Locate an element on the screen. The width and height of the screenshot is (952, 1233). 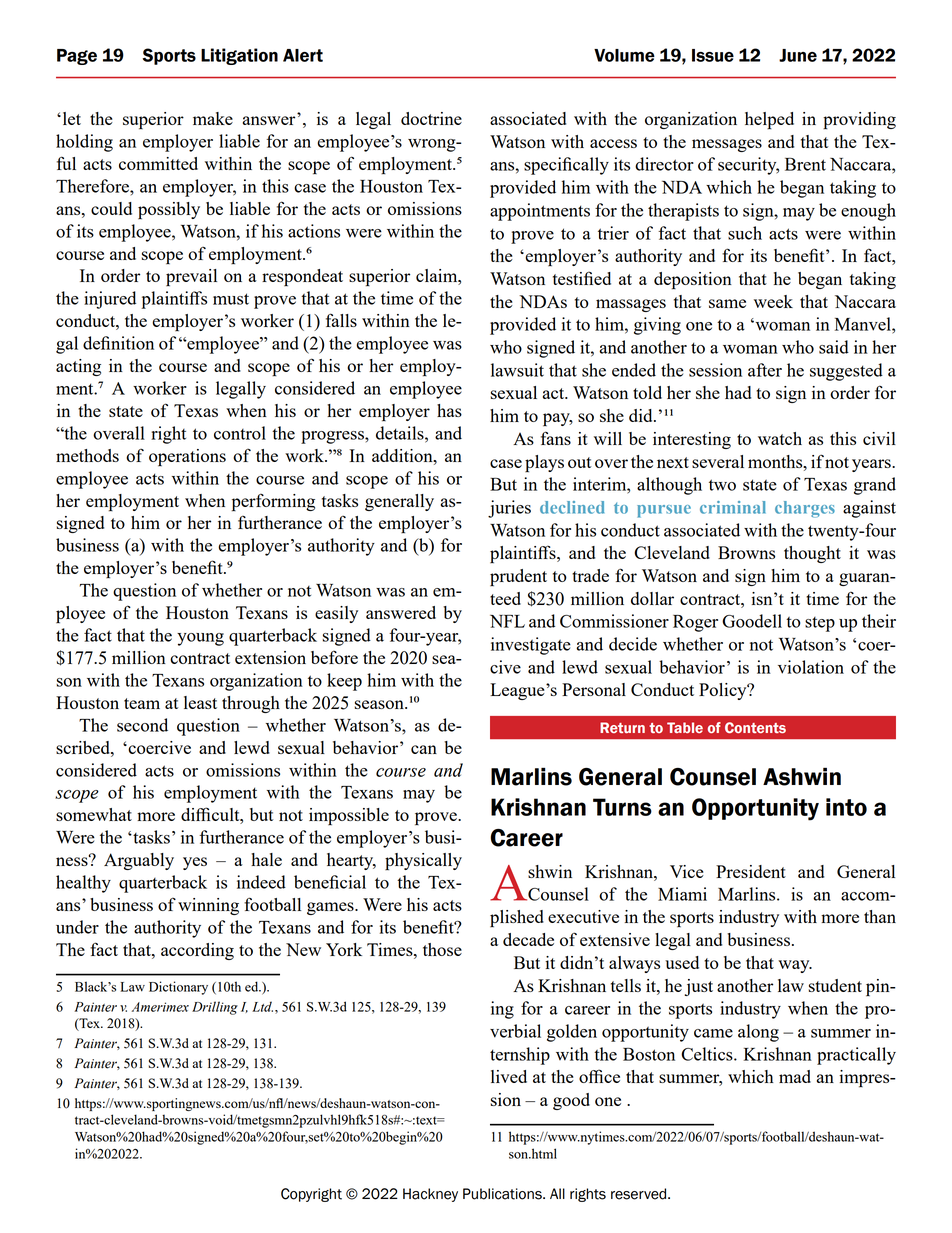
young is located at coordinates (200, 639).
